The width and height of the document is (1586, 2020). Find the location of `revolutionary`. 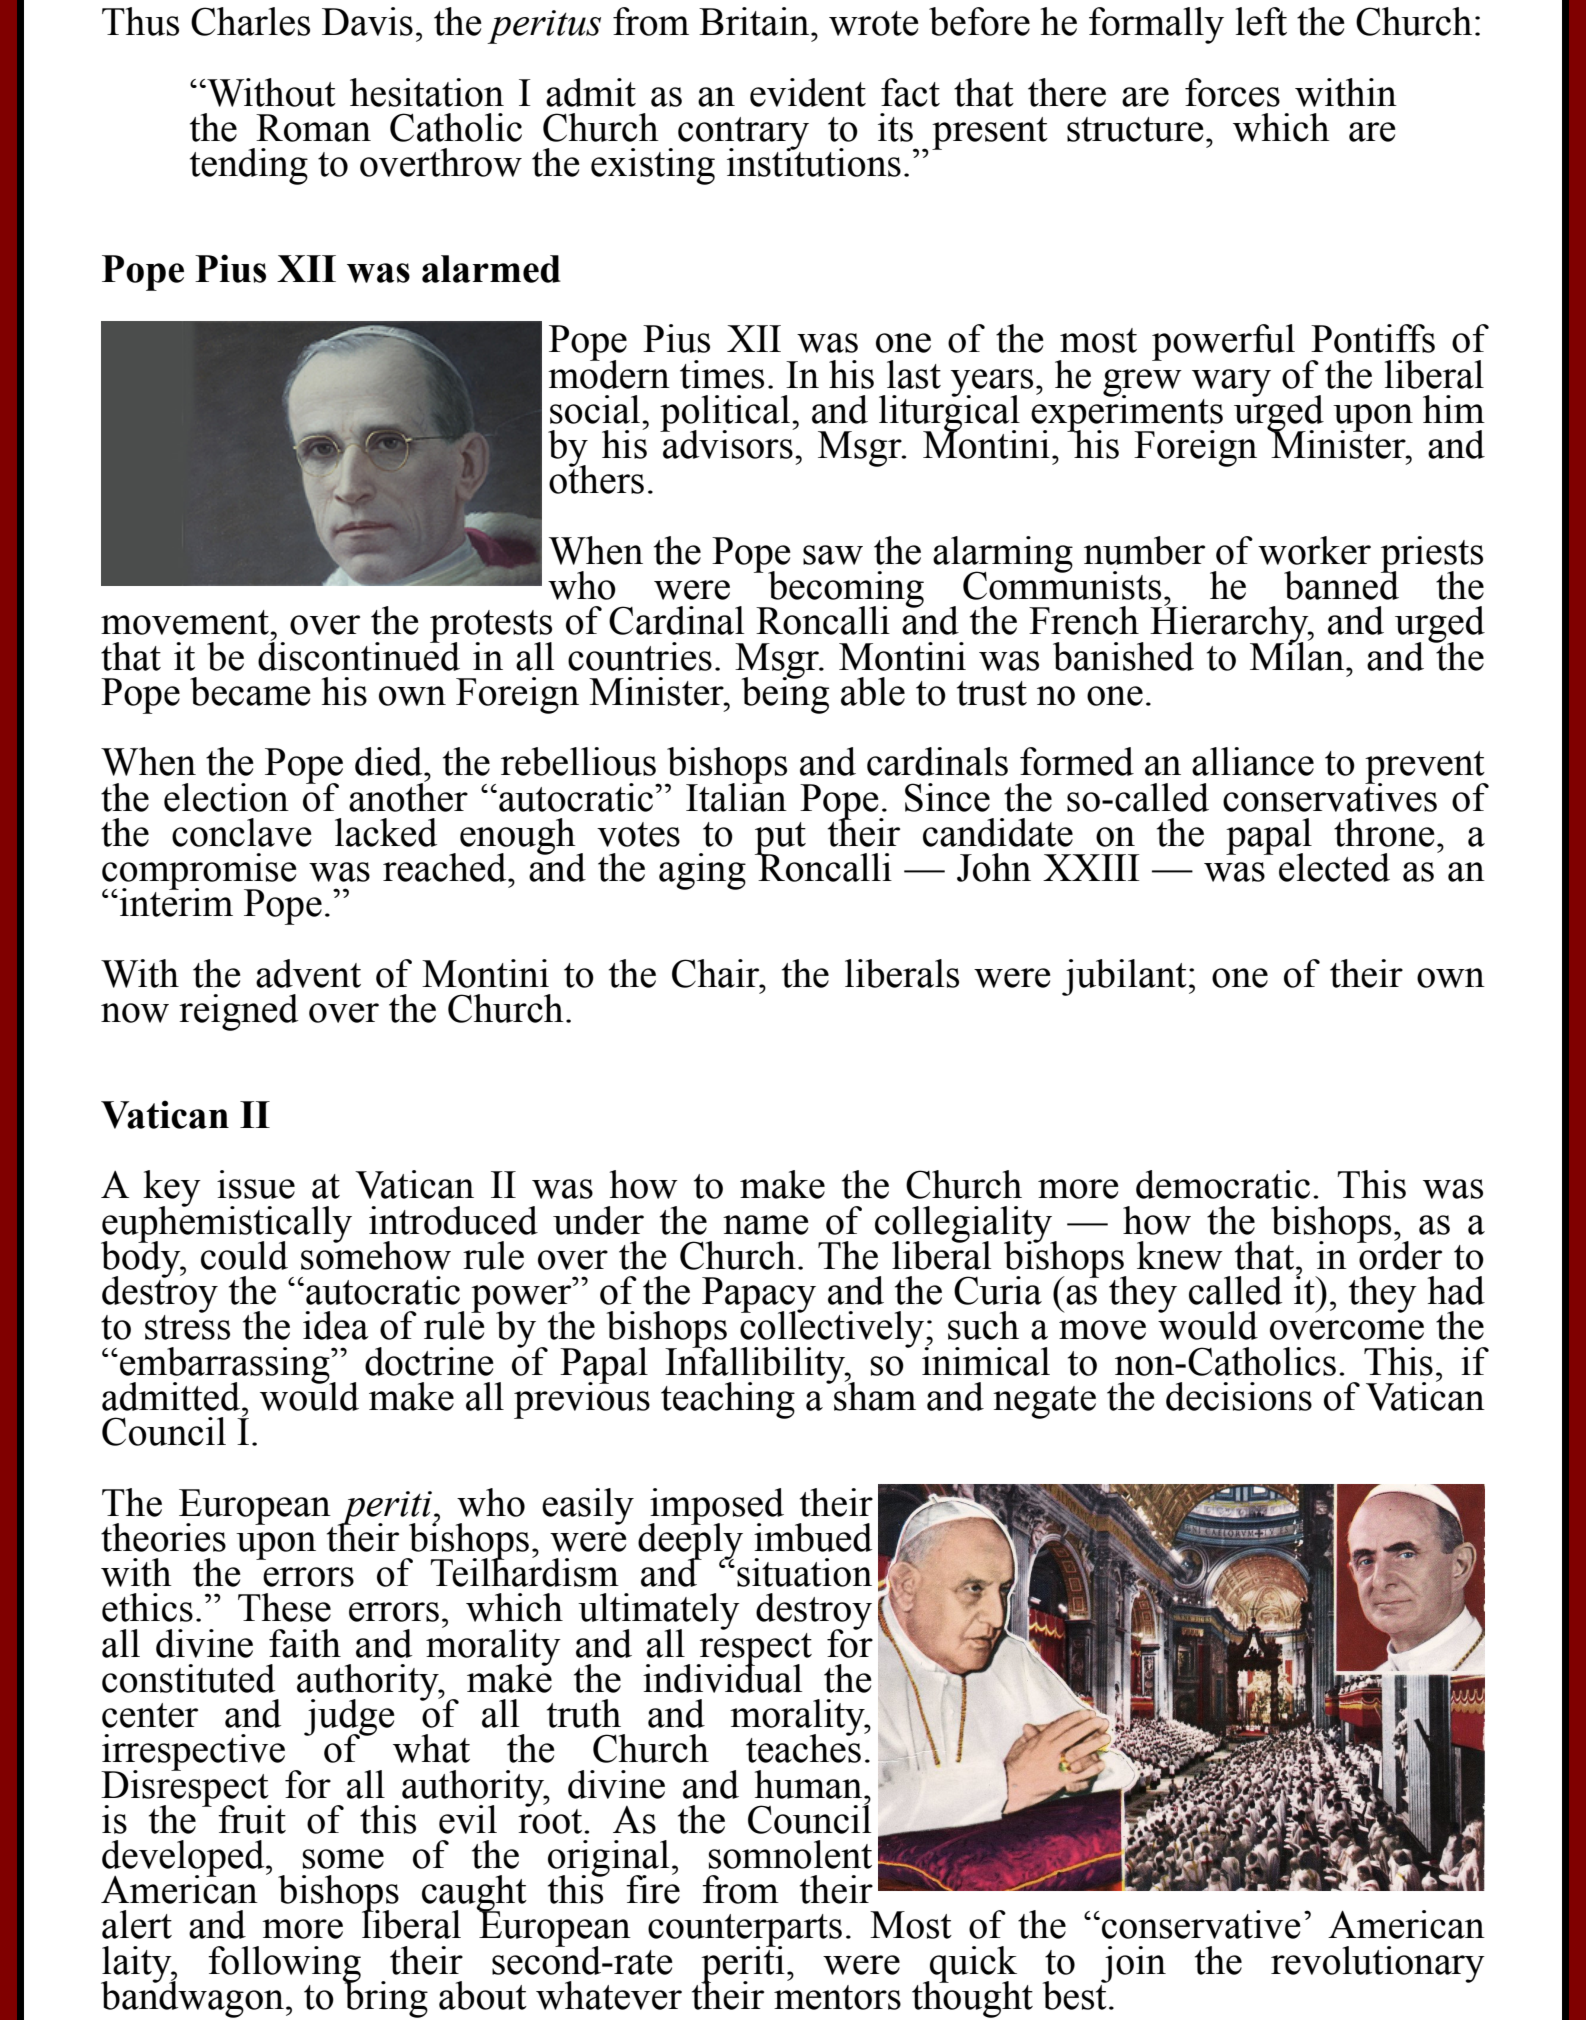

revolutionary is located at coordinates (1378, 1964).
